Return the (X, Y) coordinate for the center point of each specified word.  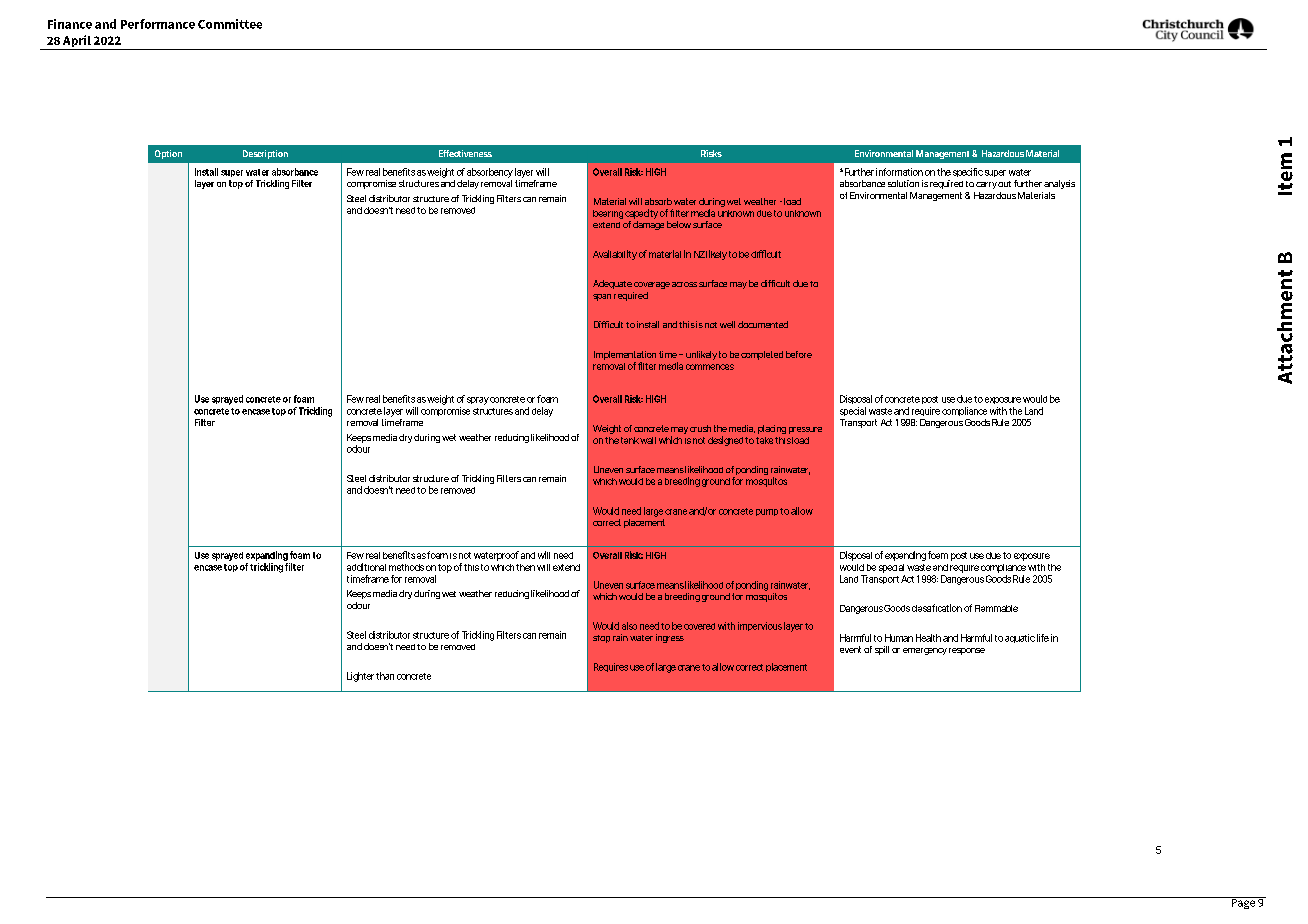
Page (1243, 903)
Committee (230, 24)
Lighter (360, 677)
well (727, 324)
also (629, 626)
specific (968, 172)
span (602, 297)
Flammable (996, 608)
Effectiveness (465, 153)
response (967, 651)
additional (366, 567)
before (799, 354)
